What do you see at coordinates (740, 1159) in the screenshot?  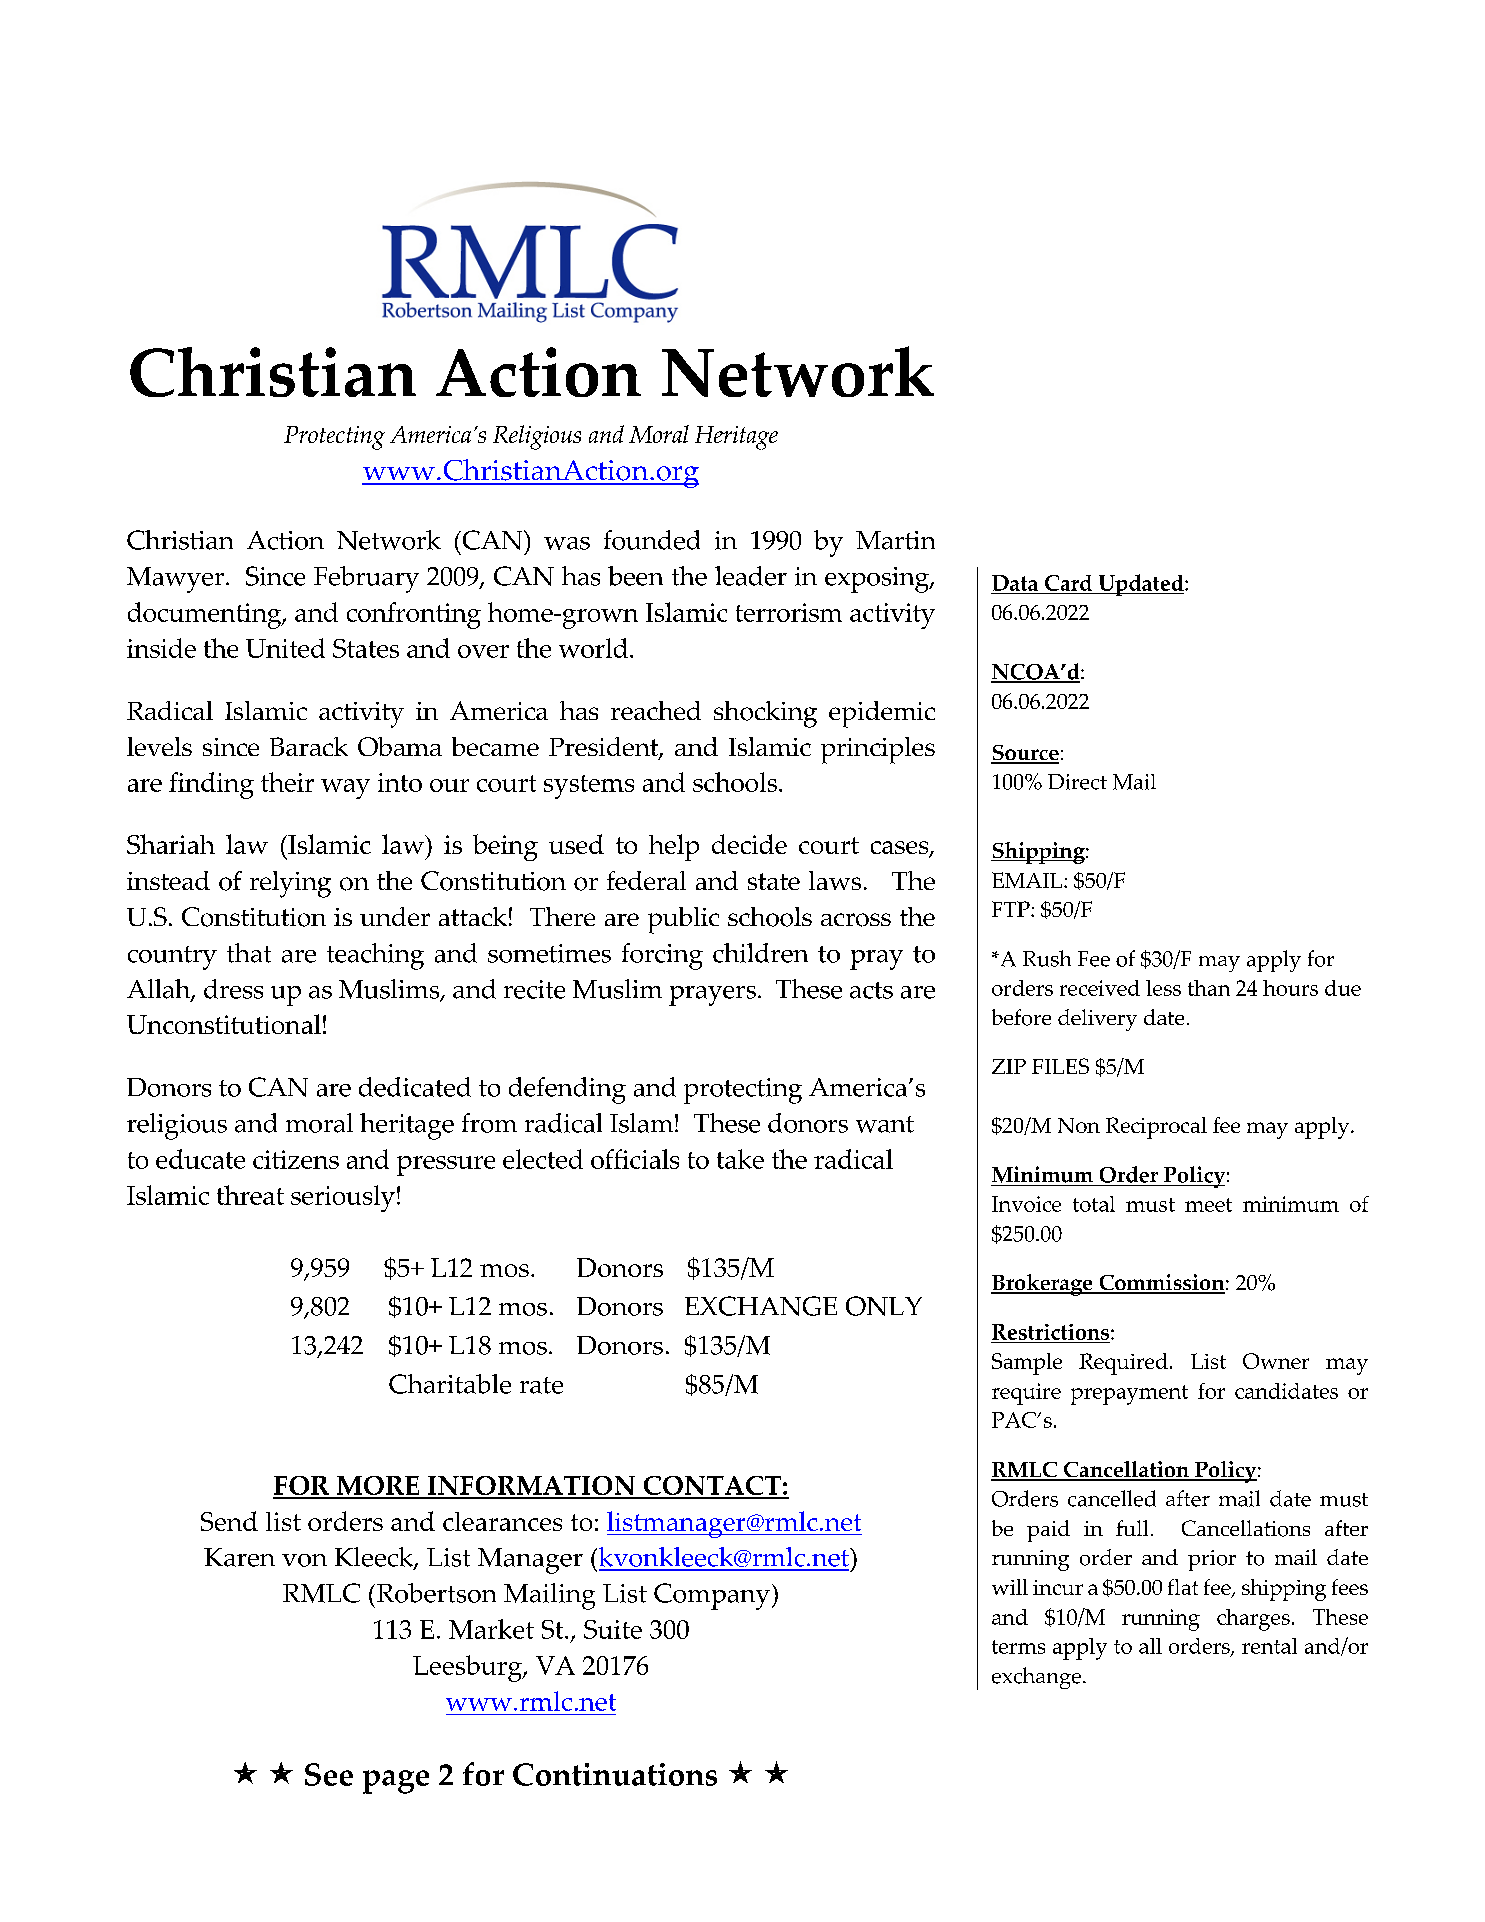 I see `take` at bounding box center [740, 1159].
